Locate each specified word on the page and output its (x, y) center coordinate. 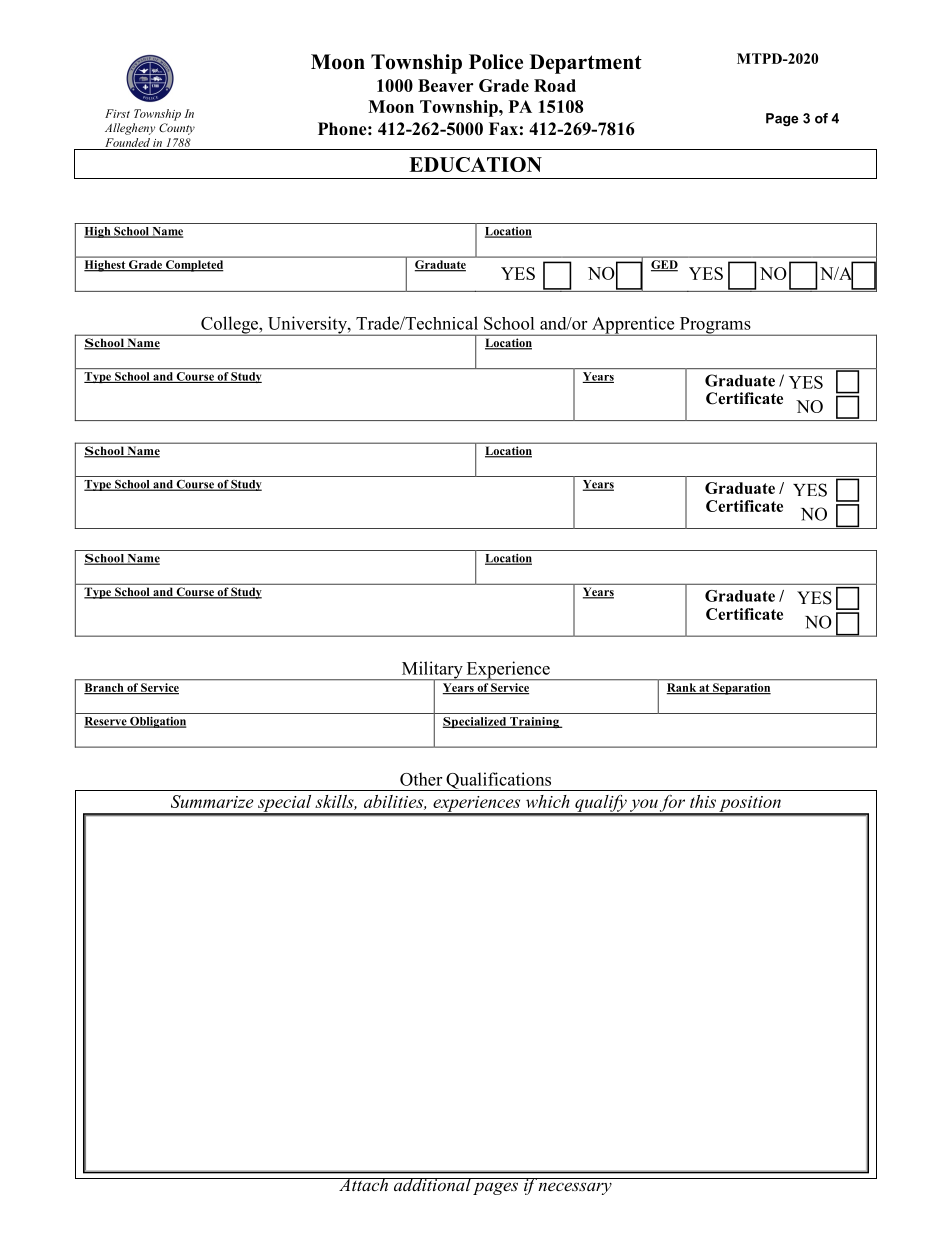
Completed (193, 266)
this (703, 801)
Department (586, 64)
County (177, 129)
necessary (575, 1188)
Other (421, 779)
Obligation (157, 722)
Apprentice (633, 326)
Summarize (212, 801)
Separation (741, 689)
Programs (715, 326)
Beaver (445, 85)
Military (432, 671)
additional (431, 1184)
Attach (364, 1184)
